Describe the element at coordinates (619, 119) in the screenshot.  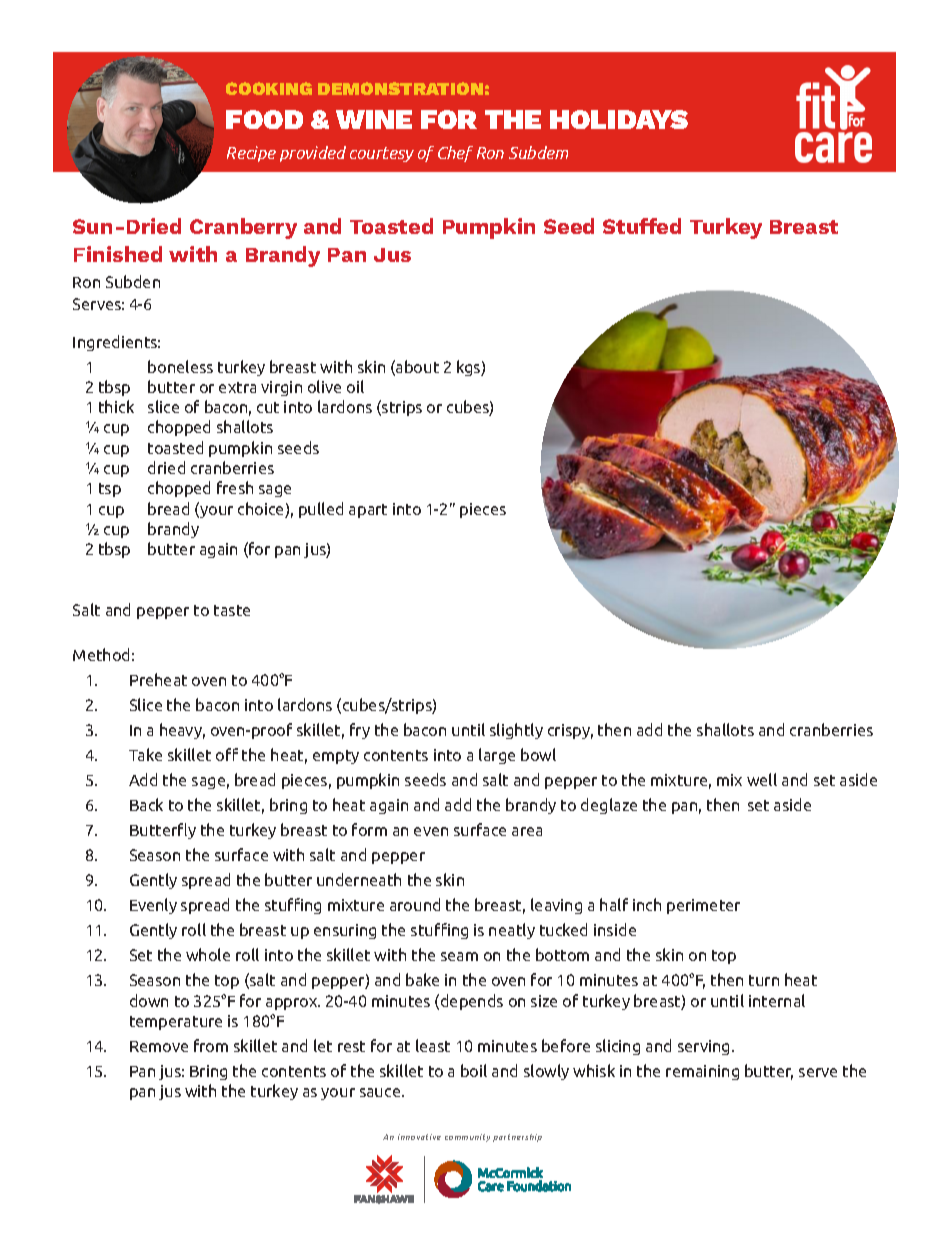
I see `HOLIDAYS` at that location.
